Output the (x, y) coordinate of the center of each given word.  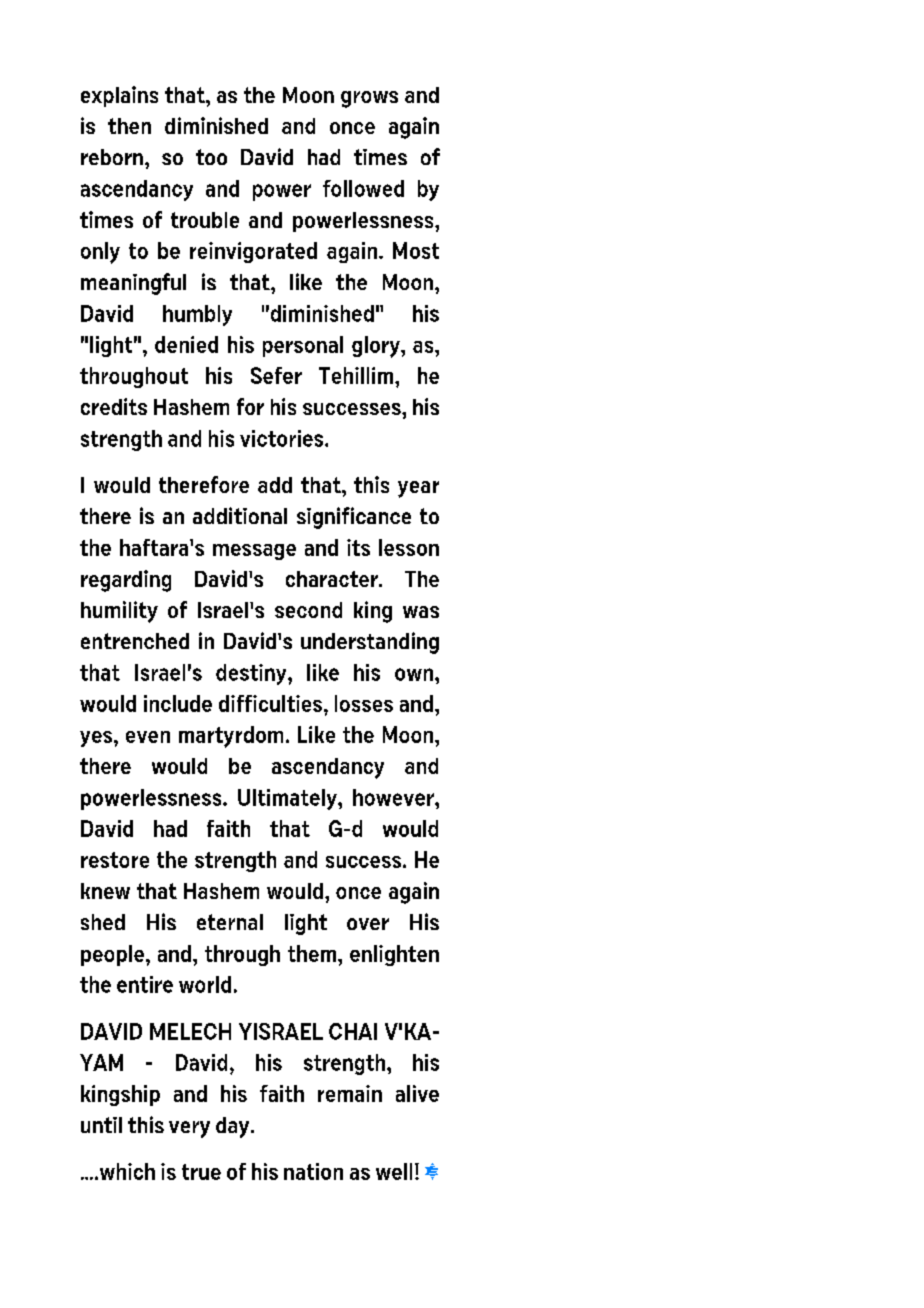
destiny (252, 674)
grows (369, 99)
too (211, 157)
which (126, 1171)
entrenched (135, 641)
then (129, 126)
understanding (370, 643)
